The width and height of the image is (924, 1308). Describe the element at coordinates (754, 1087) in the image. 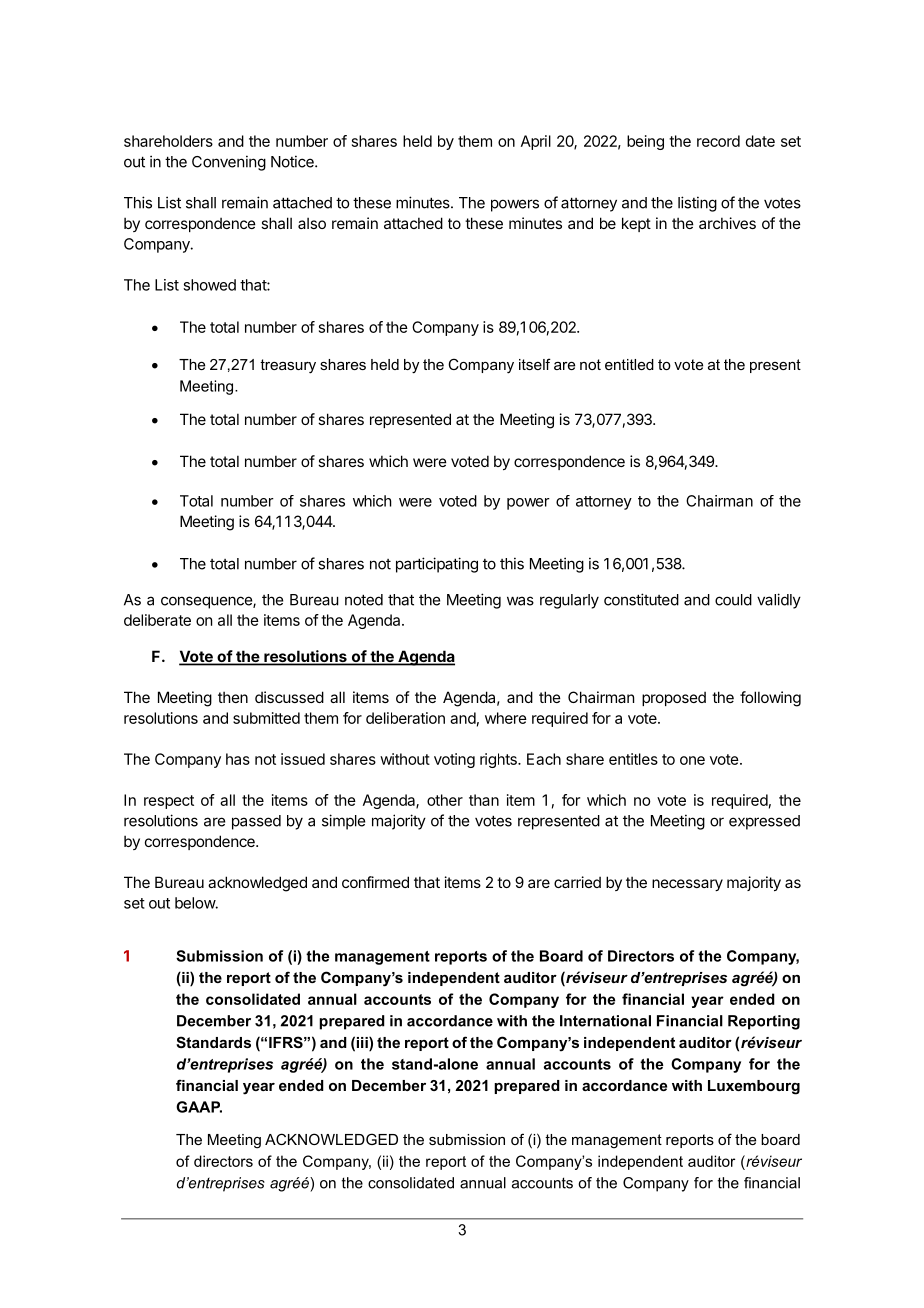

I see `Luxembourg` at that location.
